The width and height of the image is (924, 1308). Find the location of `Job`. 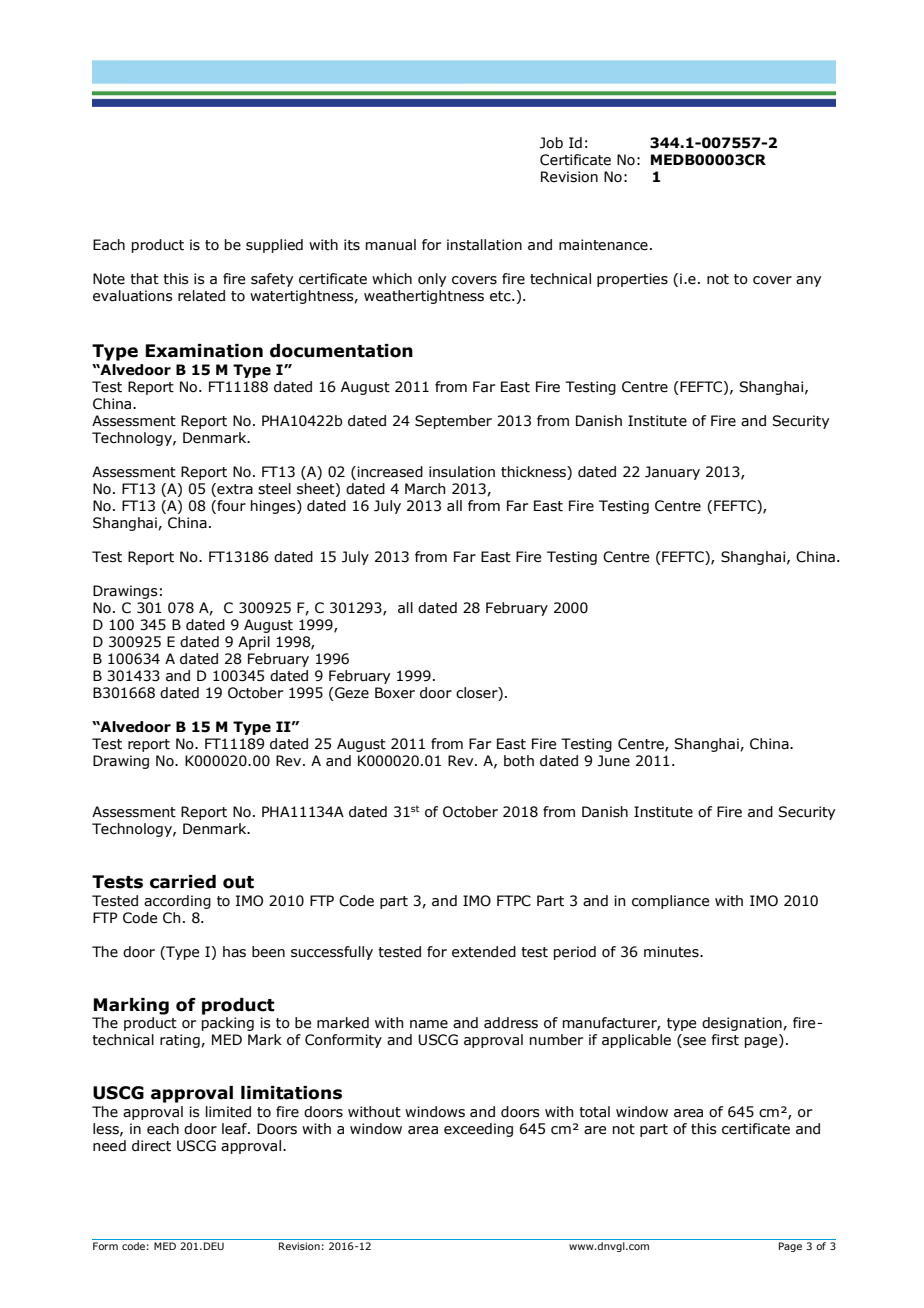

Job is located at coordinates (551, 143).
